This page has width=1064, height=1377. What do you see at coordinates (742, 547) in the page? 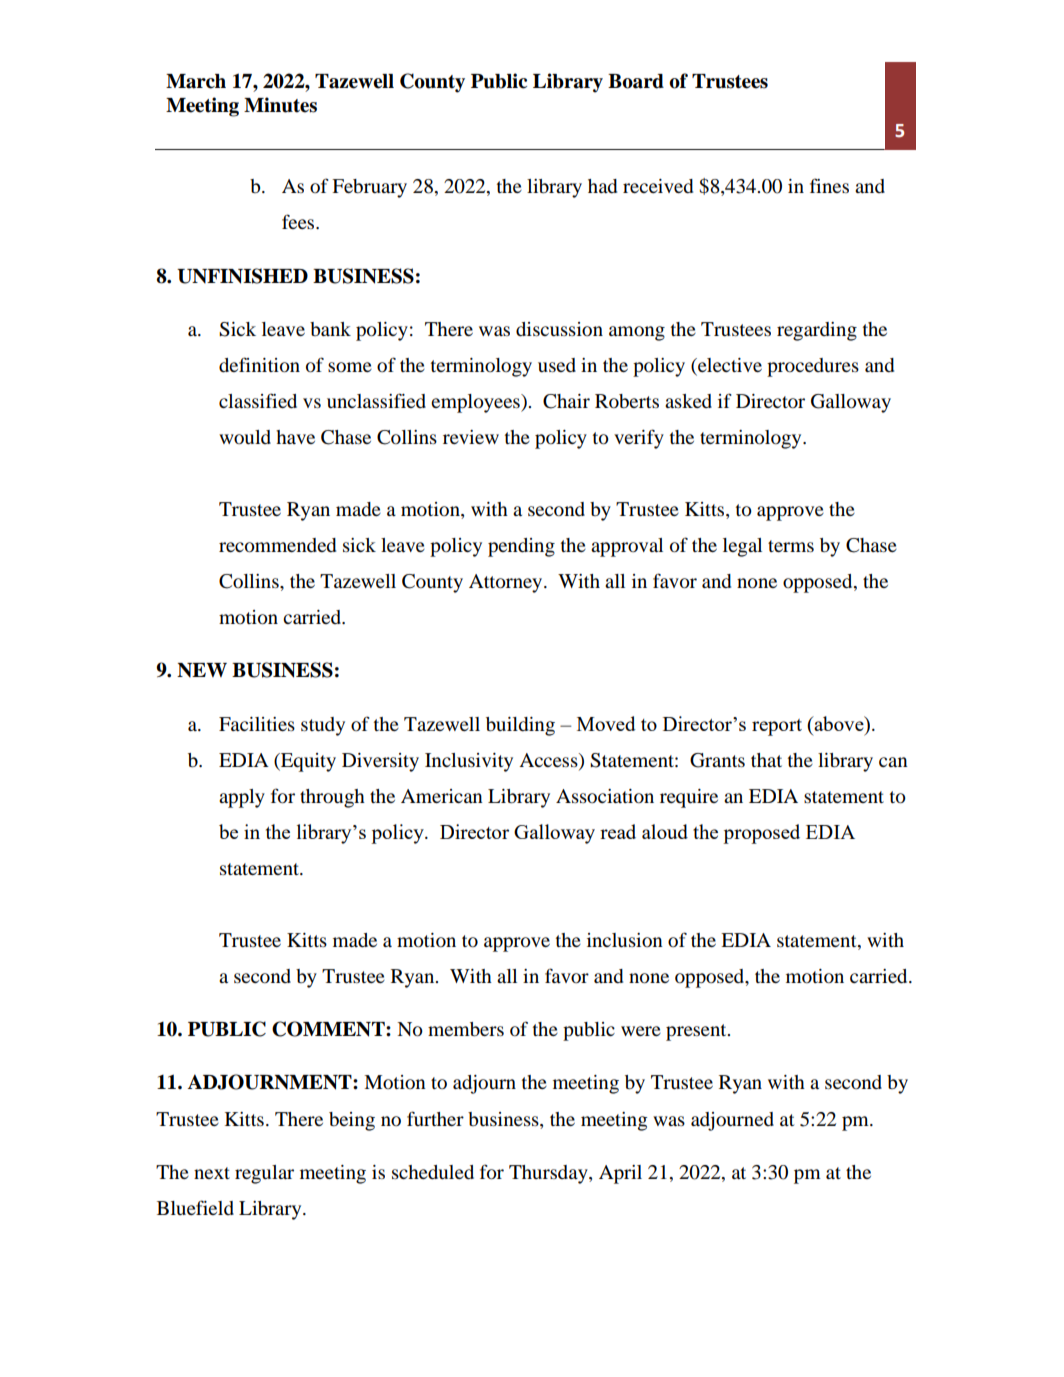
I see `legal` at bounding box center [742, 547].
